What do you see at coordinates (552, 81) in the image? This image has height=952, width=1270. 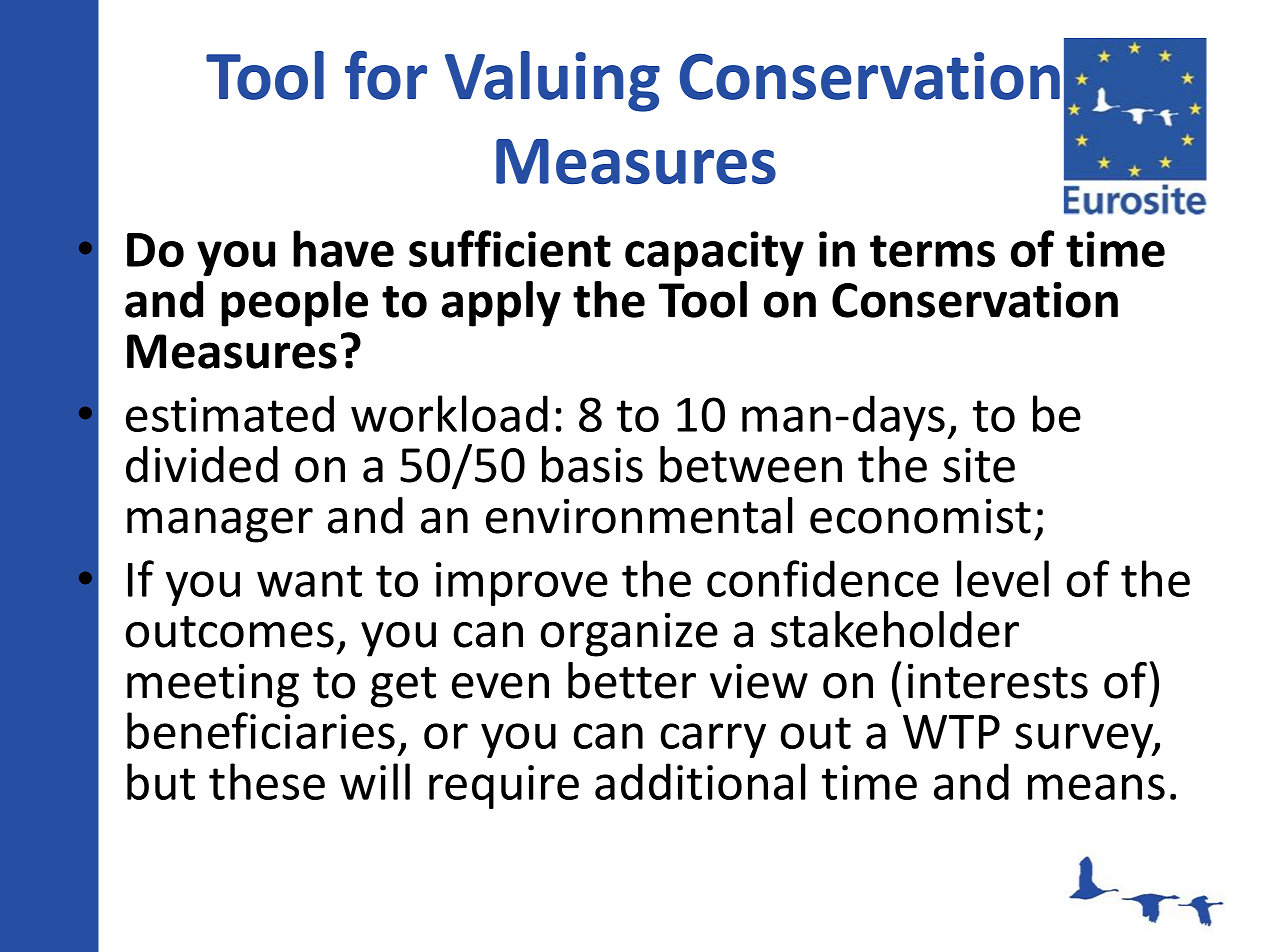 I see `Valuing` at bounding box center [552, 81].
